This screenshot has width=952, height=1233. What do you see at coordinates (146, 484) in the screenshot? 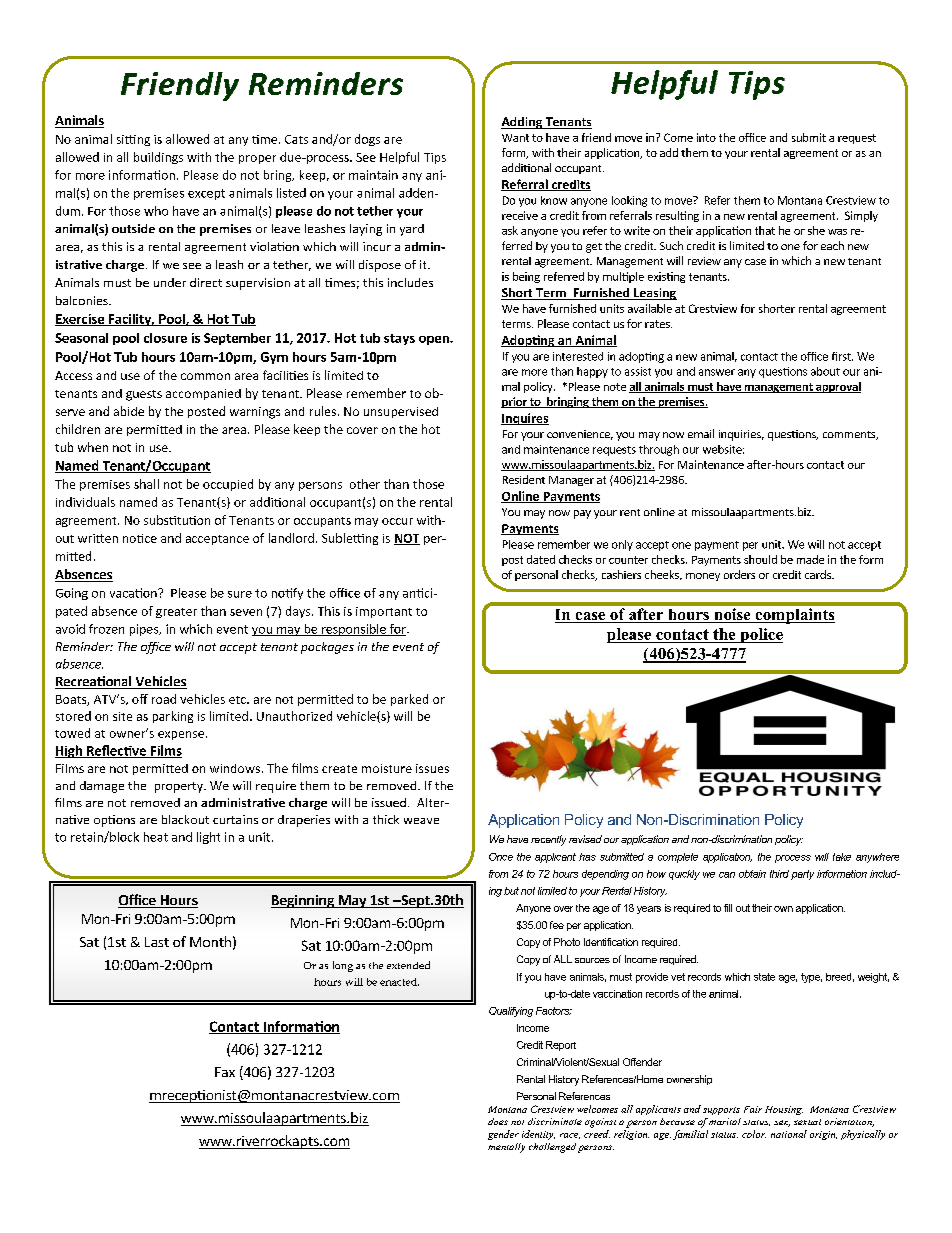
I see `shall` at bounding box center [146, 484].
